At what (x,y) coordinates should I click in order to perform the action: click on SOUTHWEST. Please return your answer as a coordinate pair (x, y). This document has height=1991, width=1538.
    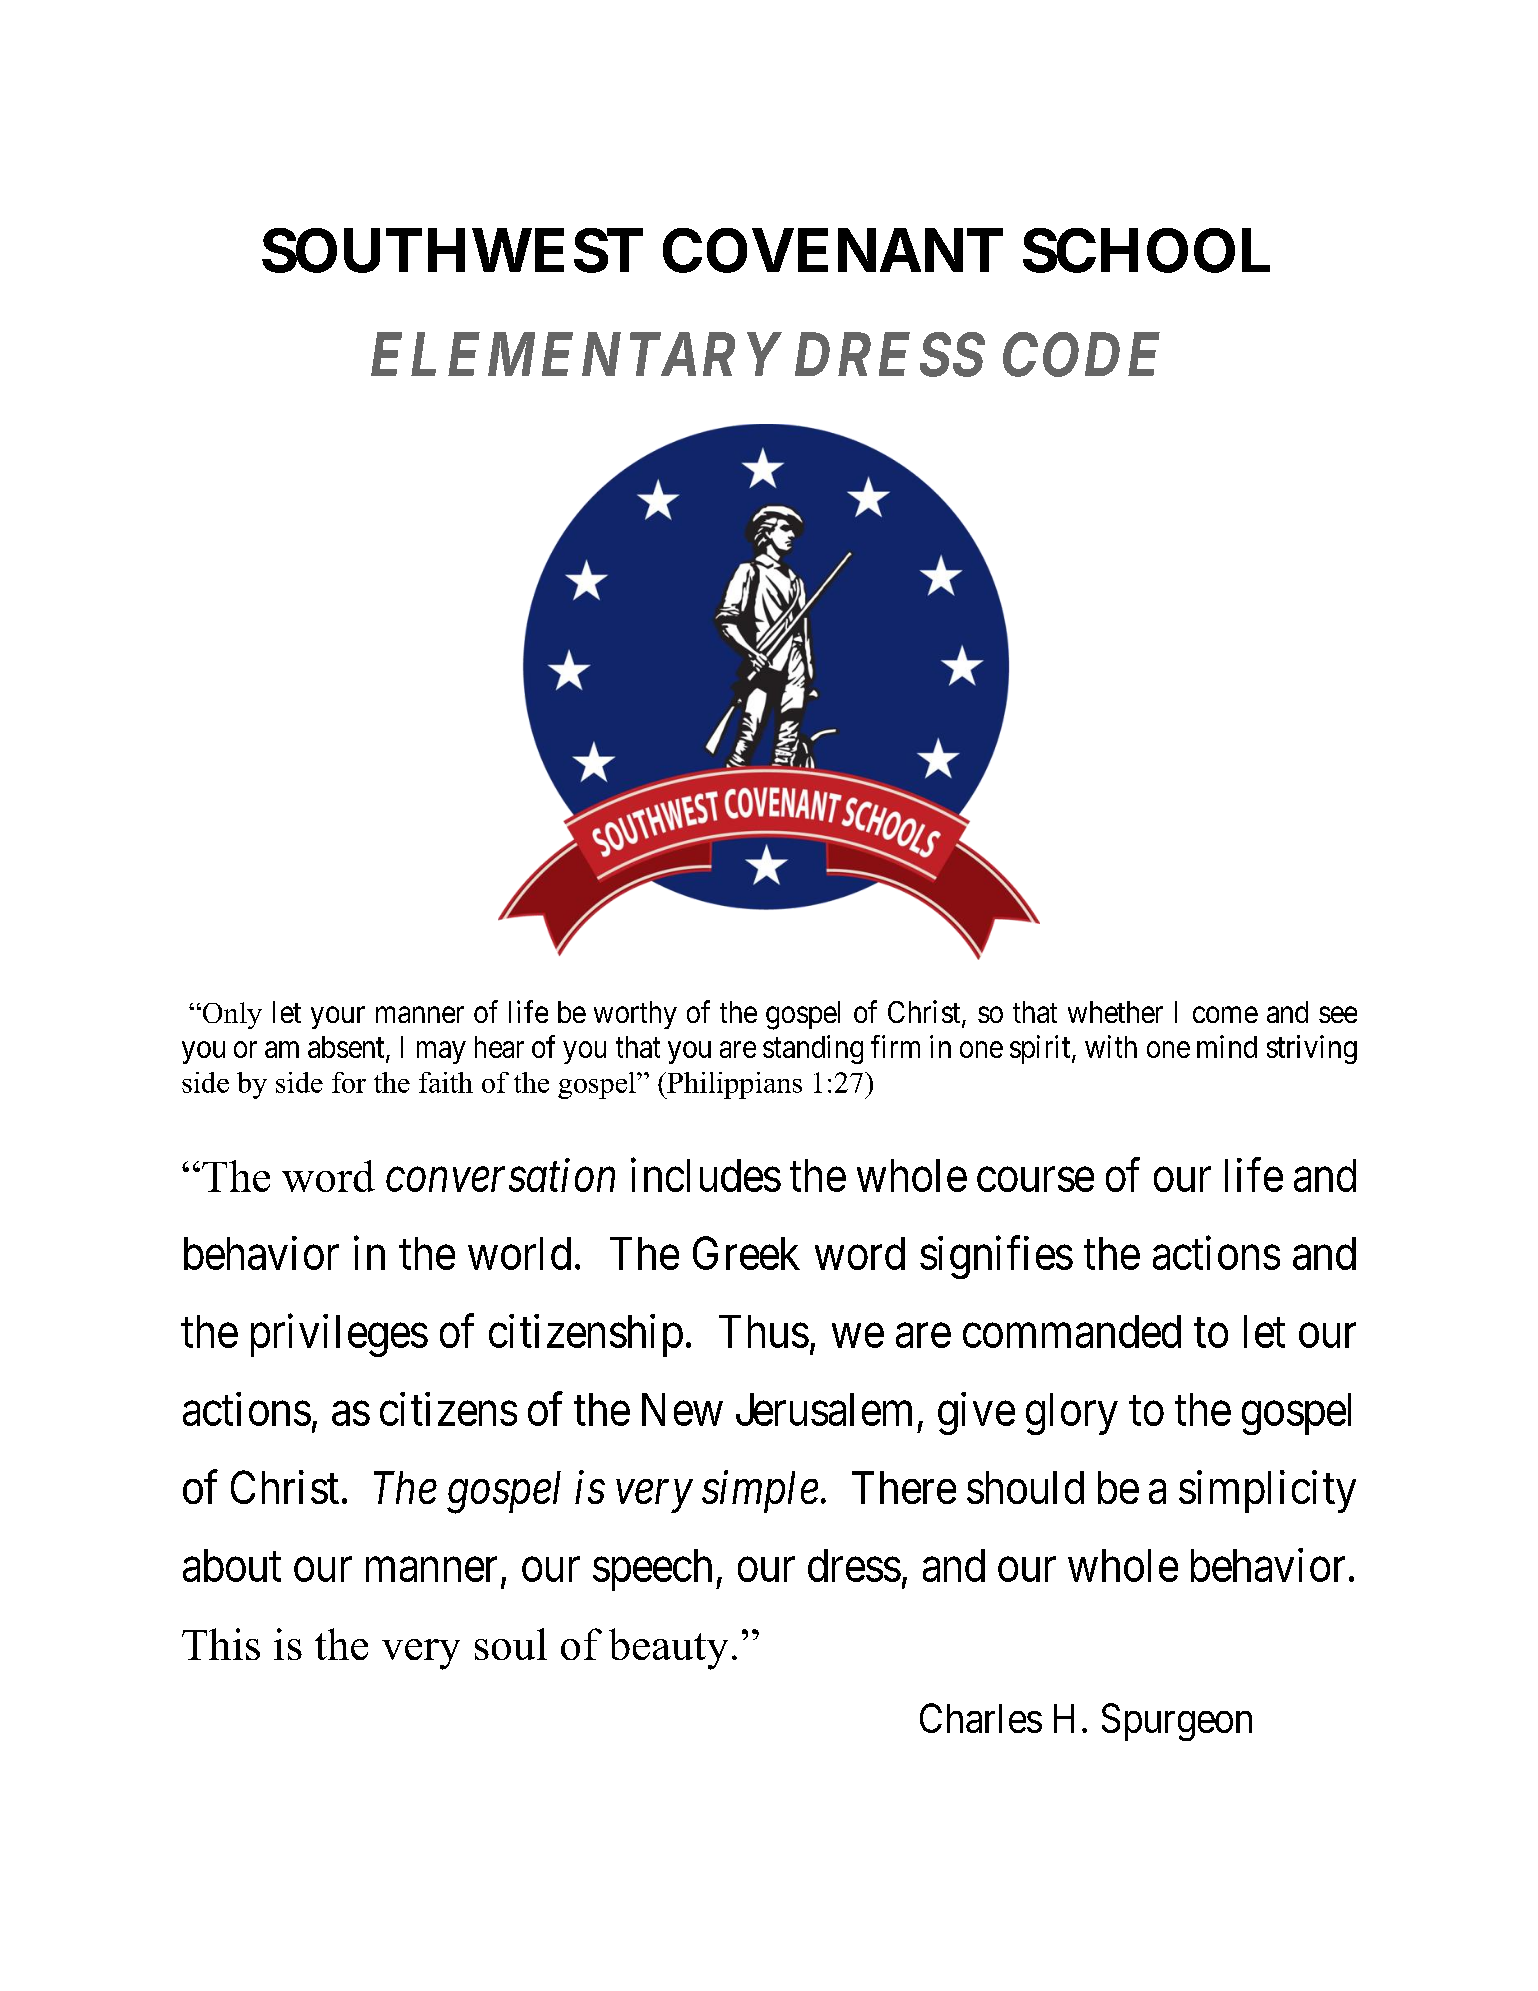
    Looking at the image, I should click on (452, 250).
